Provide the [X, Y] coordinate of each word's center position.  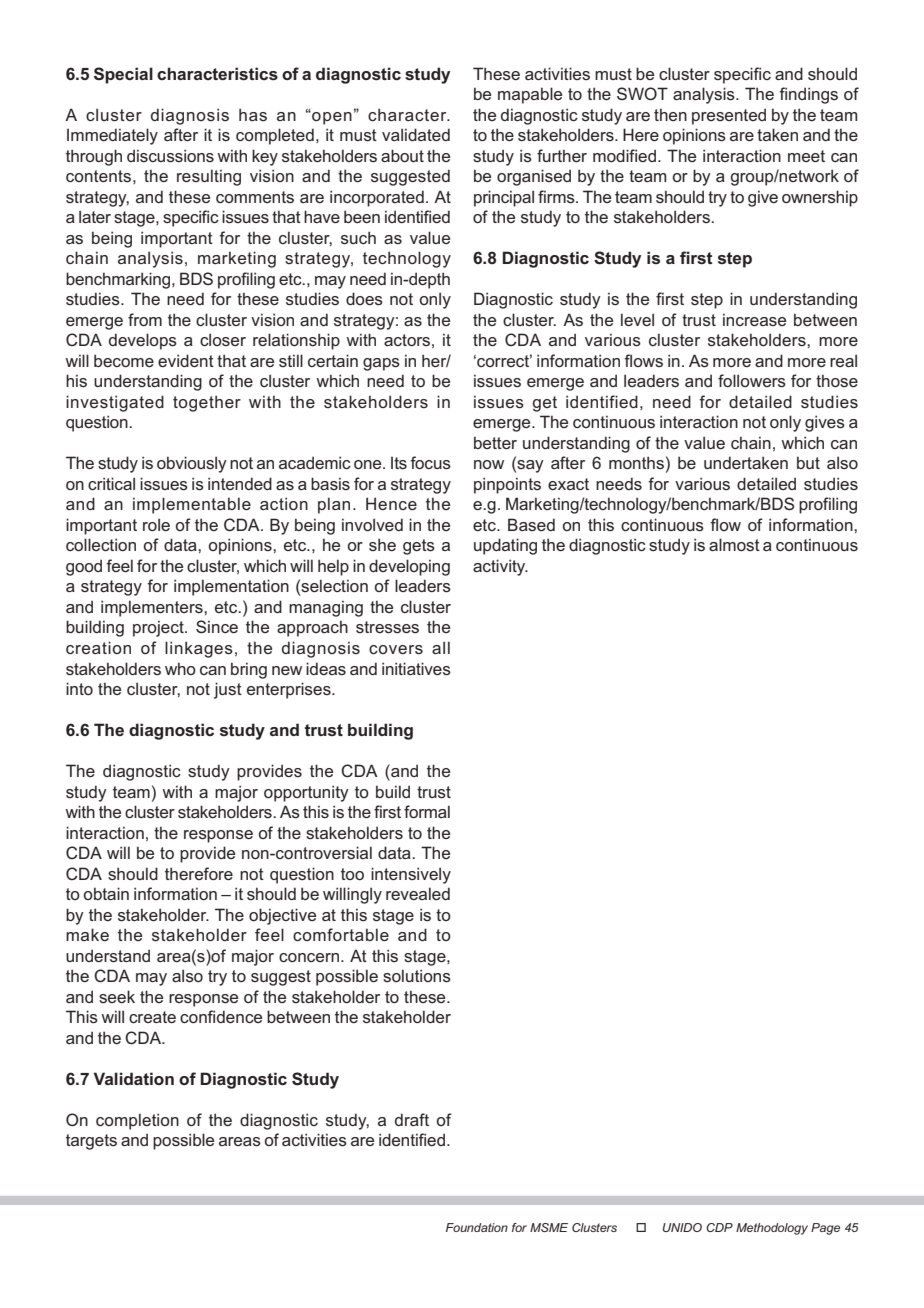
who [180, 668]
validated [416, 134]
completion [137, 1121]
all [441, 647]
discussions [170, 155]
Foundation [477, 1227]
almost [734, 544]
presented [729, 116]
